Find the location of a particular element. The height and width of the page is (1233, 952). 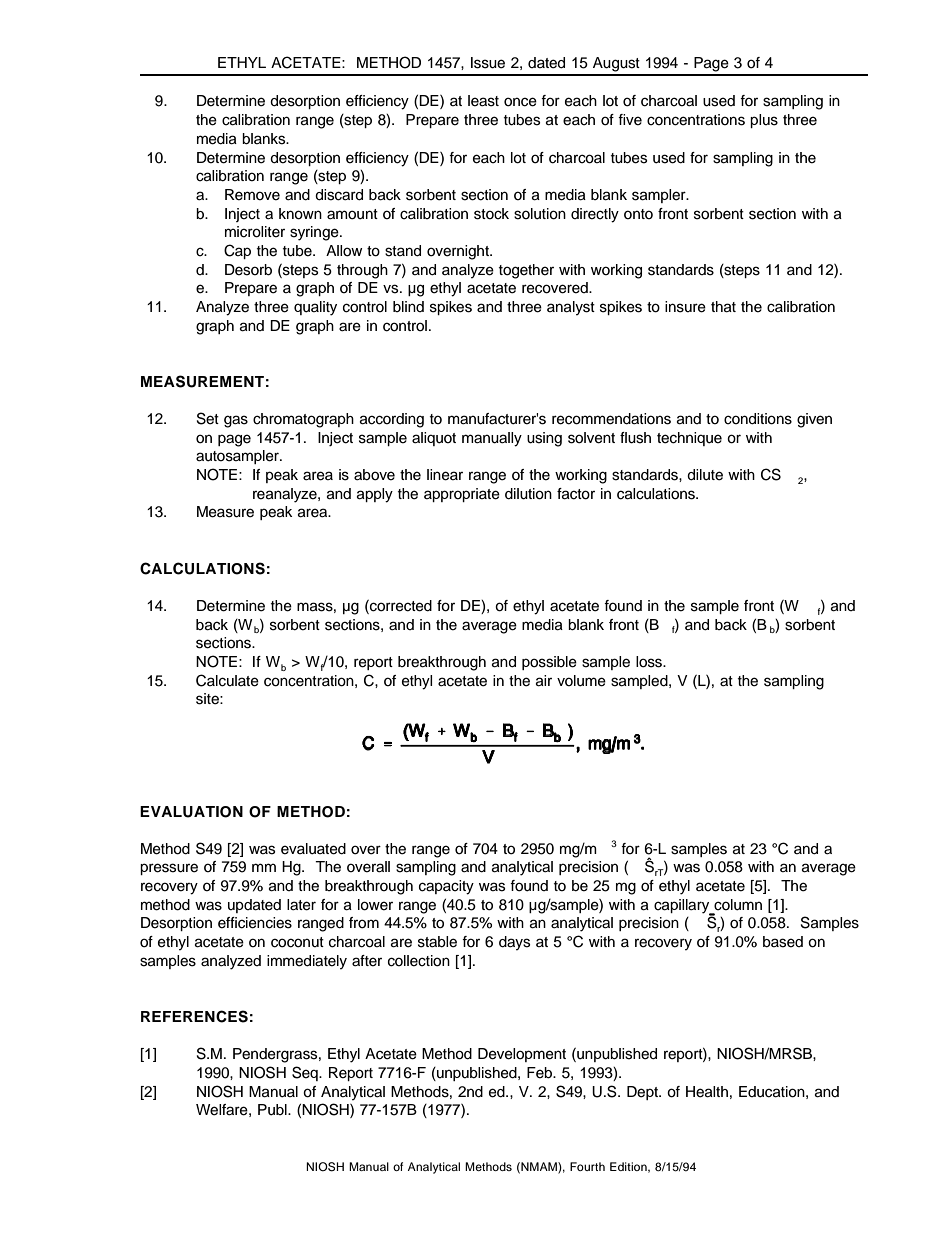

possible is located at coordinates (549, 663).
